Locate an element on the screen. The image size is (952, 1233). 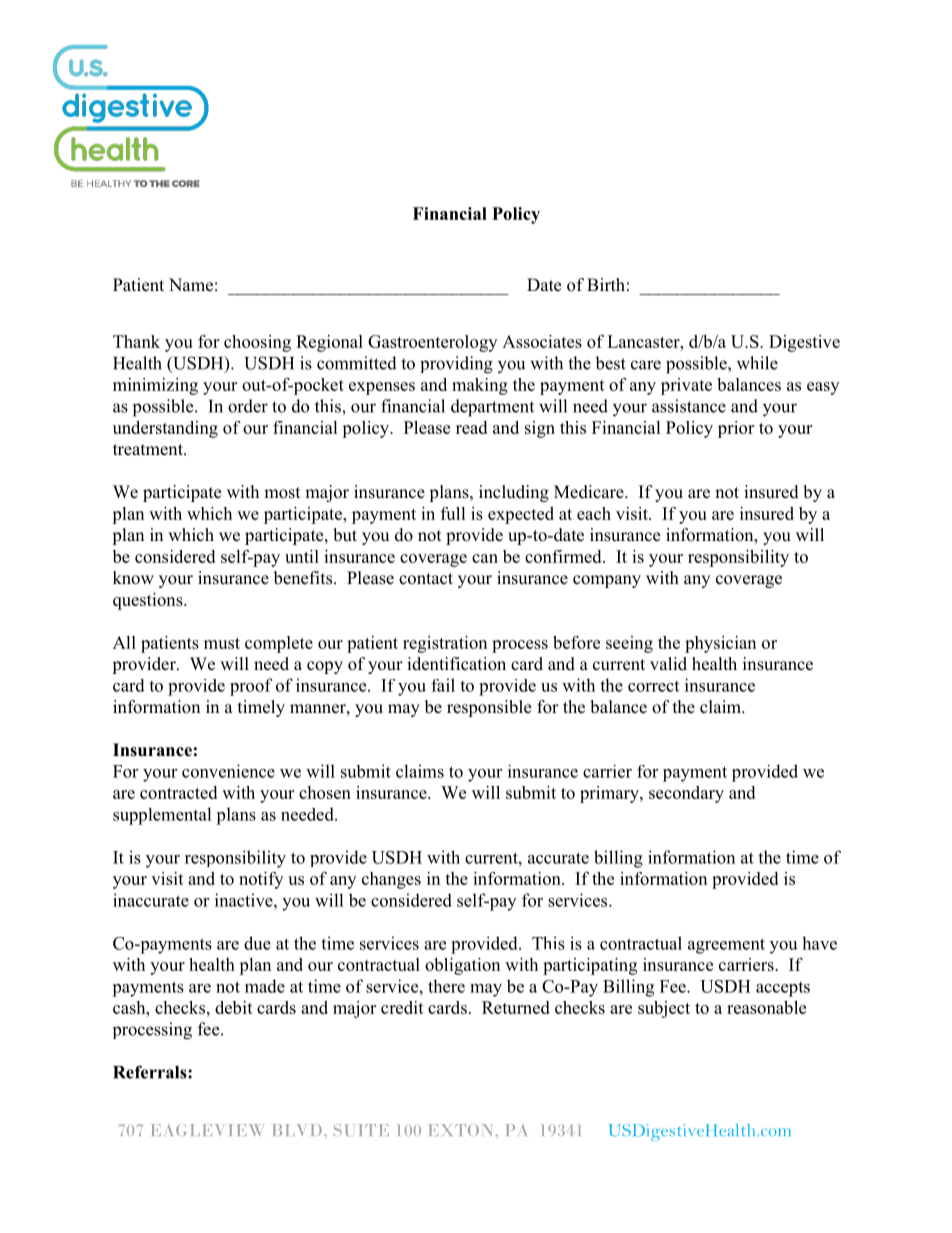
secondary is located at coordinates (686, 794).
